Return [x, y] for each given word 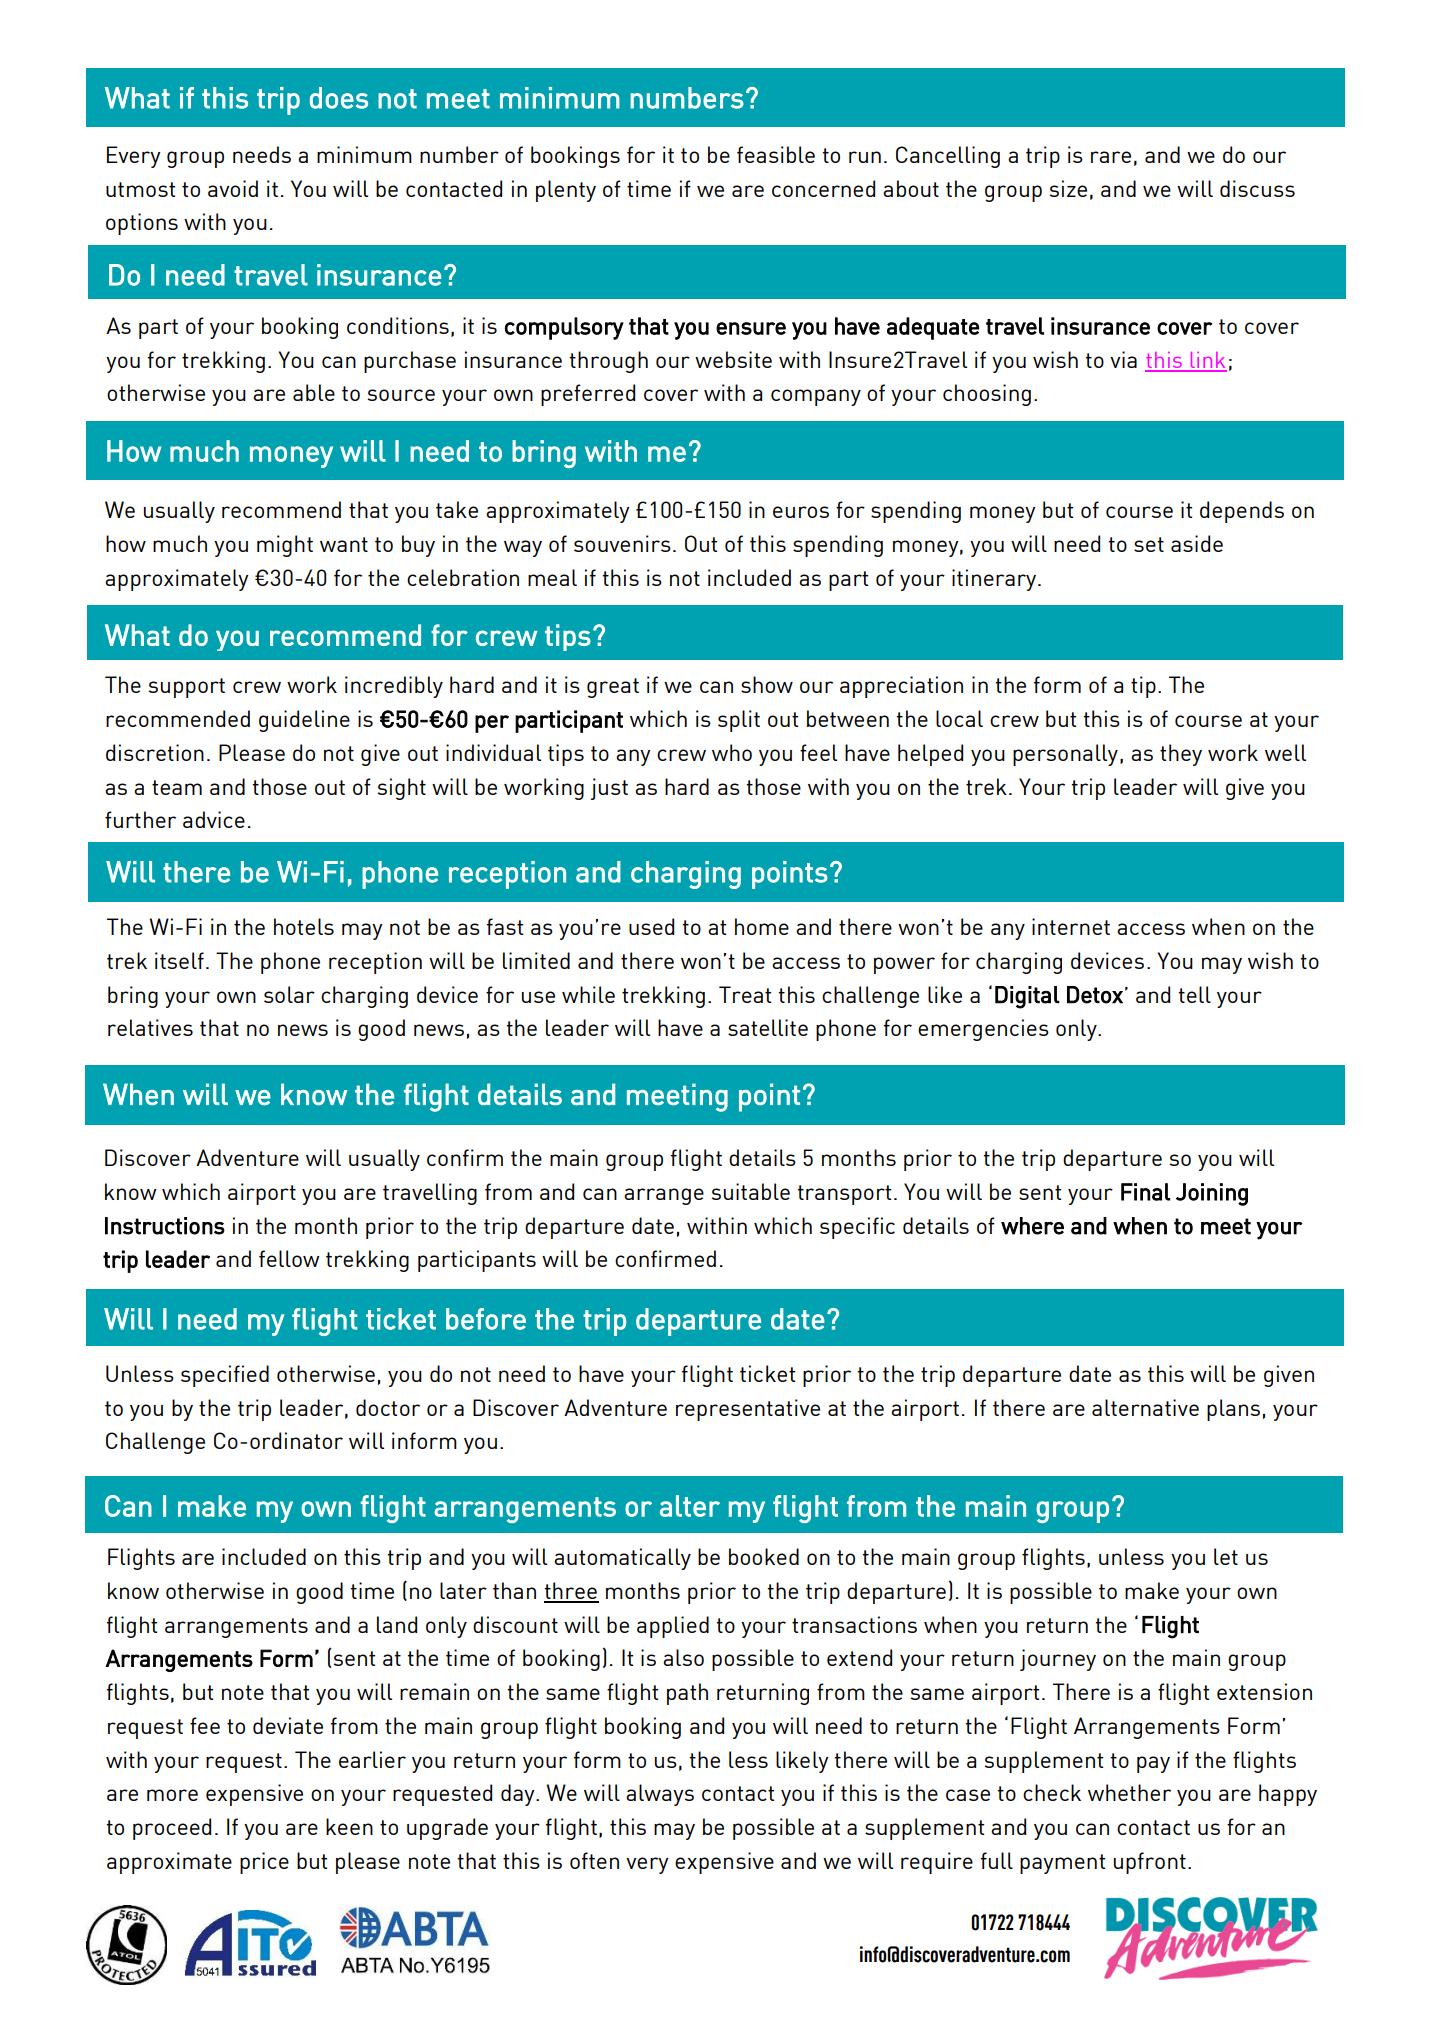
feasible [776, 154]
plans [1233, 1410]
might [285, 546]
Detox [1095, 995]
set [1149, 544]
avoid [233, 188]
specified [225, 1376]
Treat [745, 994]
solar [289, 994]
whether [1129, 1792]
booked [764, 1556]
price [264, 1863]
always [660, 1795]
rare [1111, 157]
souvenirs [622, 543]
